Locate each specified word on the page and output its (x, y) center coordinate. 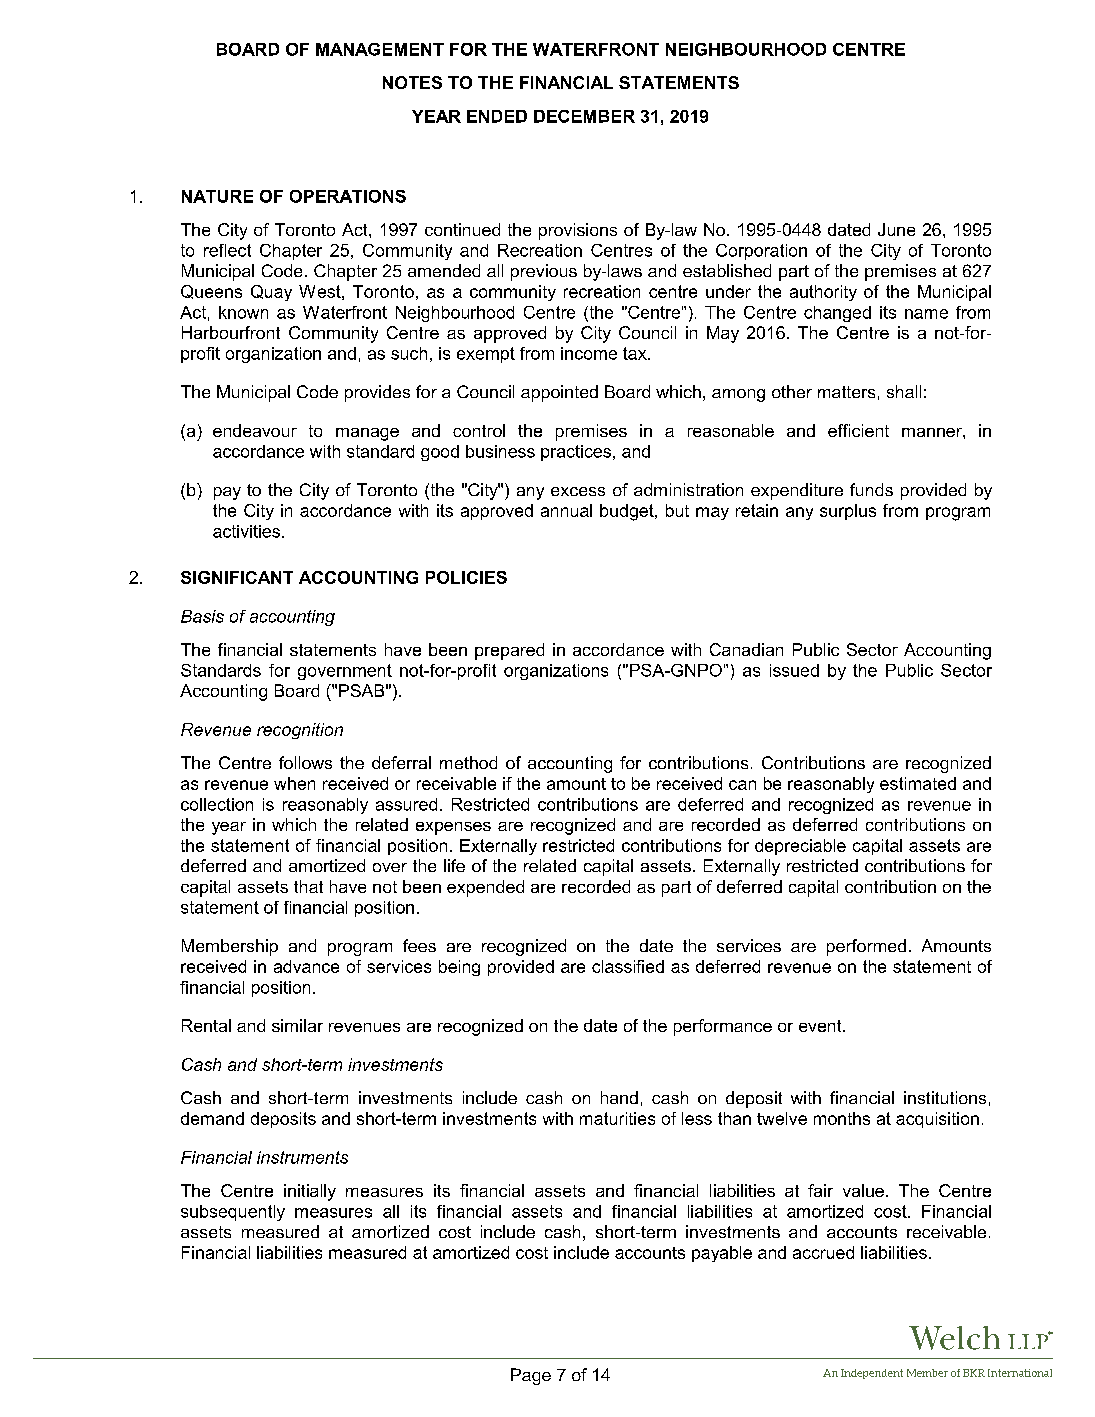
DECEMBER (584, 116)
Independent (872, 1374)
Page (531, 1376)
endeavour (255, 430)
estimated (918, 783)
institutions (945, 1097)
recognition (300, 731)
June (896, 229)
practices (576, 453)
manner (933, 432)
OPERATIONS (348, 196)
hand (619, 1097)
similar (297, 1025)
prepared (509, 651)
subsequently (233, 1213)
